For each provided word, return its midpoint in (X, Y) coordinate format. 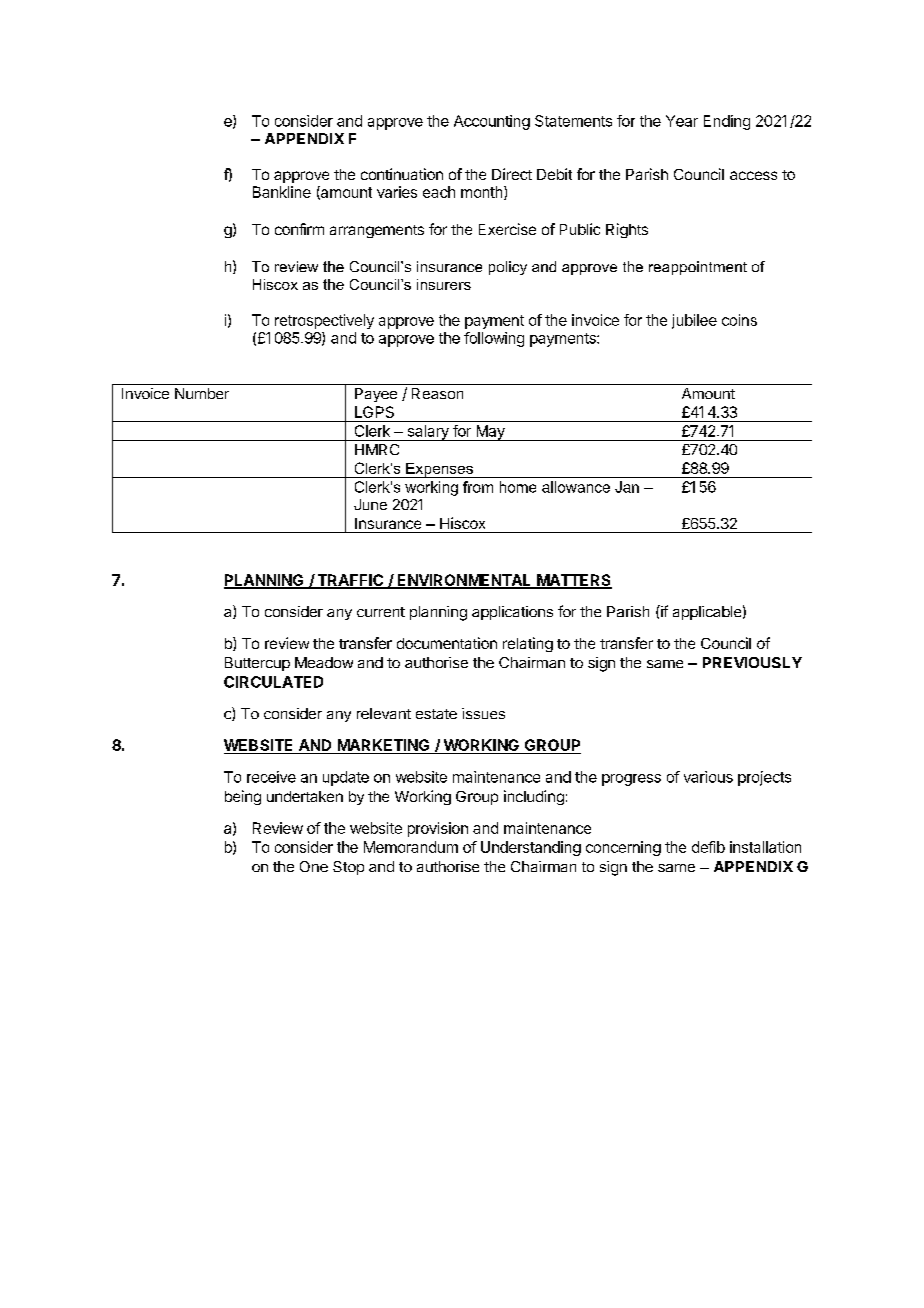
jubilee (694, 321)
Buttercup (257, 664)
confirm (299, 229)
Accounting (492, 122)
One (314, 866)
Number (202, 393)
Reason (437, 393)
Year (682, 121)
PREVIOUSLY (752, 662)
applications (512, 613)
